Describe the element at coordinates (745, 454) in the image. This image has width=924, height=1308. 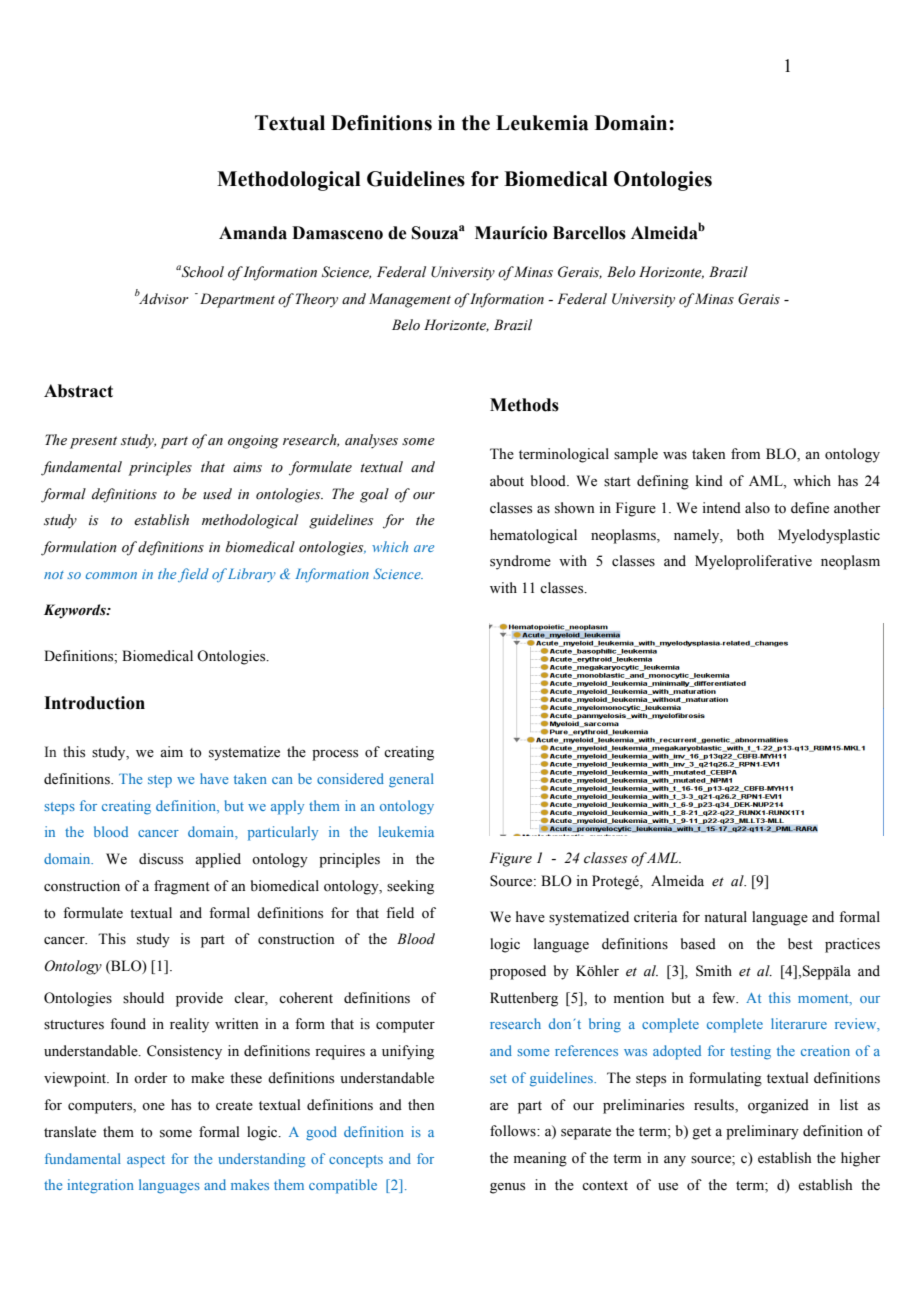
I see `from` at that location.
